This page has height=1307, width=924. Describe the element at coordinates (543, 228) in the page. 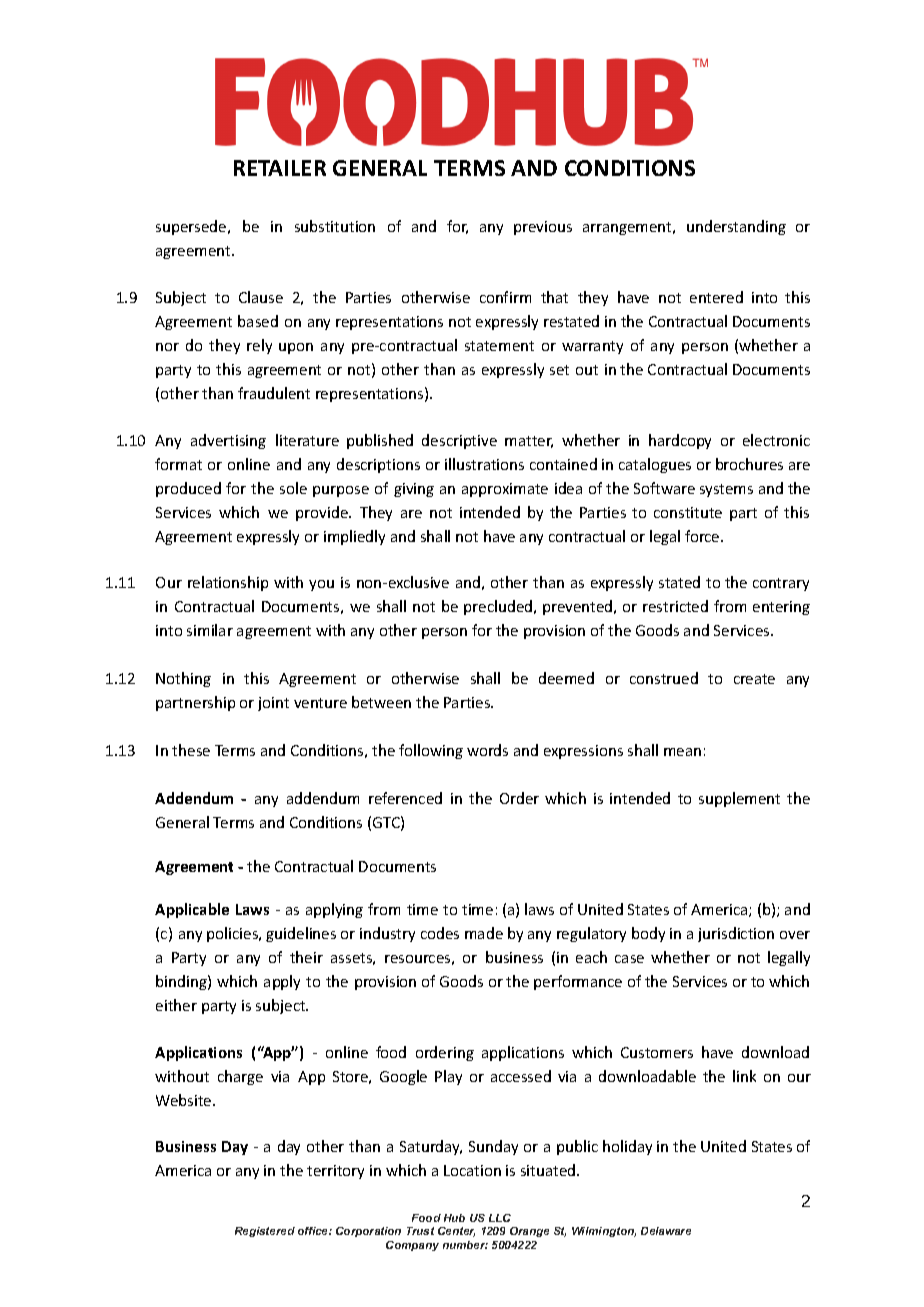

I see `previous` at that location.
